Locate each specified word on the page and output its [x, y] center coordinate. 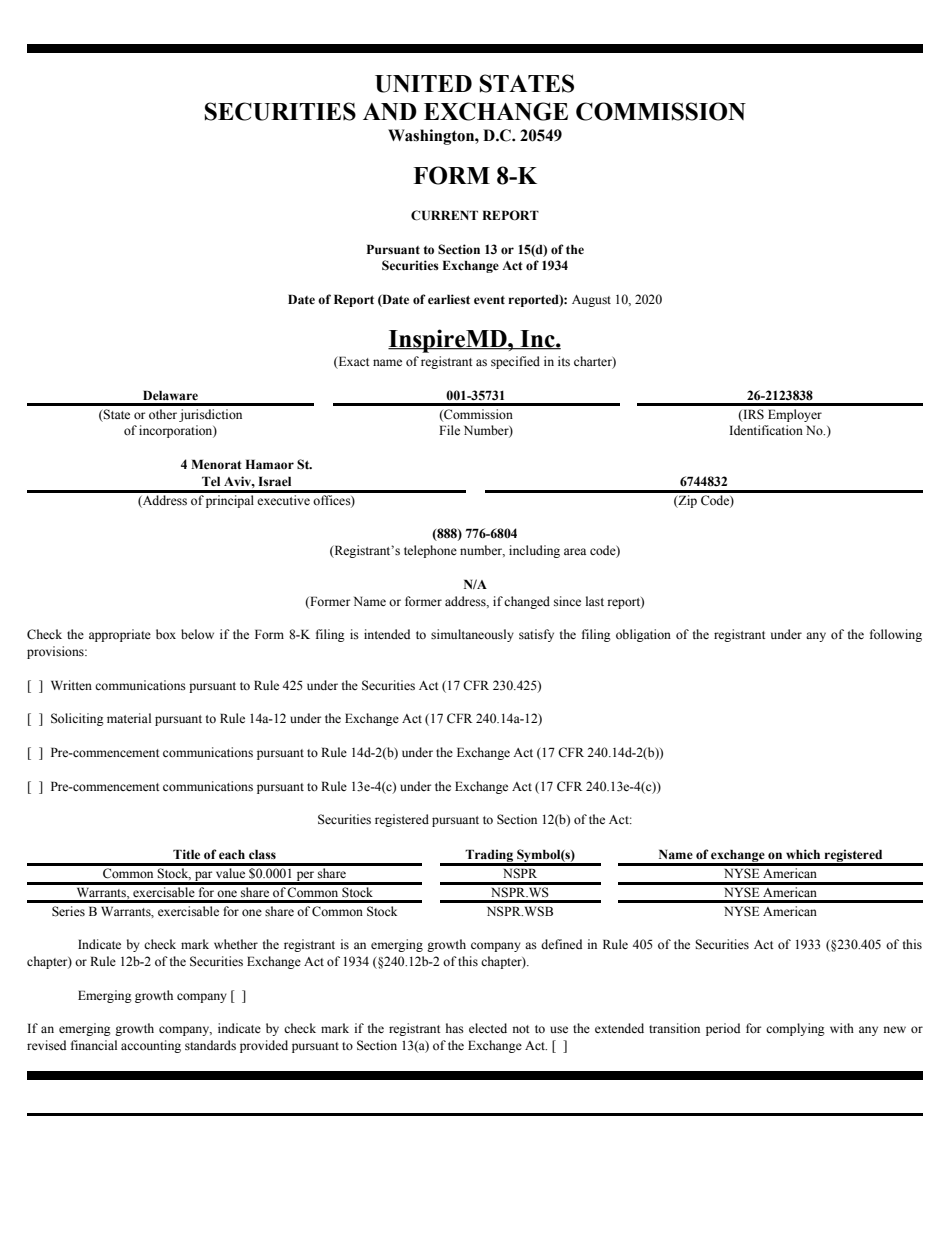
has [455, 1028]
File [449, 430]
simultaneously [472, 635]
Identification [766, 430]
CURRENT [444, 215]
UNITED [423, 84]
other [163, 414]
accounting [151, 1046]
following [896, 635]
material [129, 718]
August [591, 301]
